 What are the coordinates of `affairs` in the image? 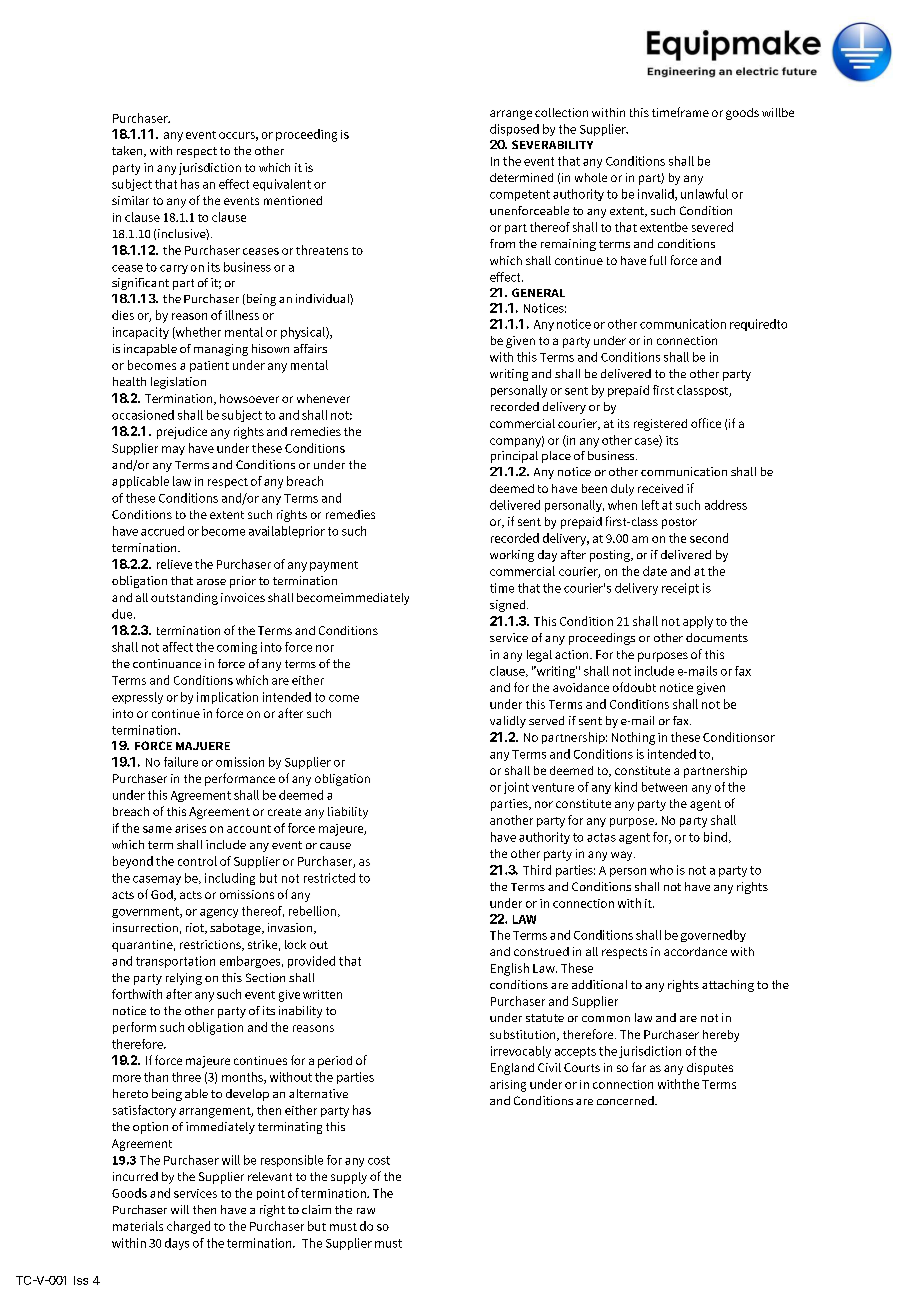 It's located at (310, 348).
